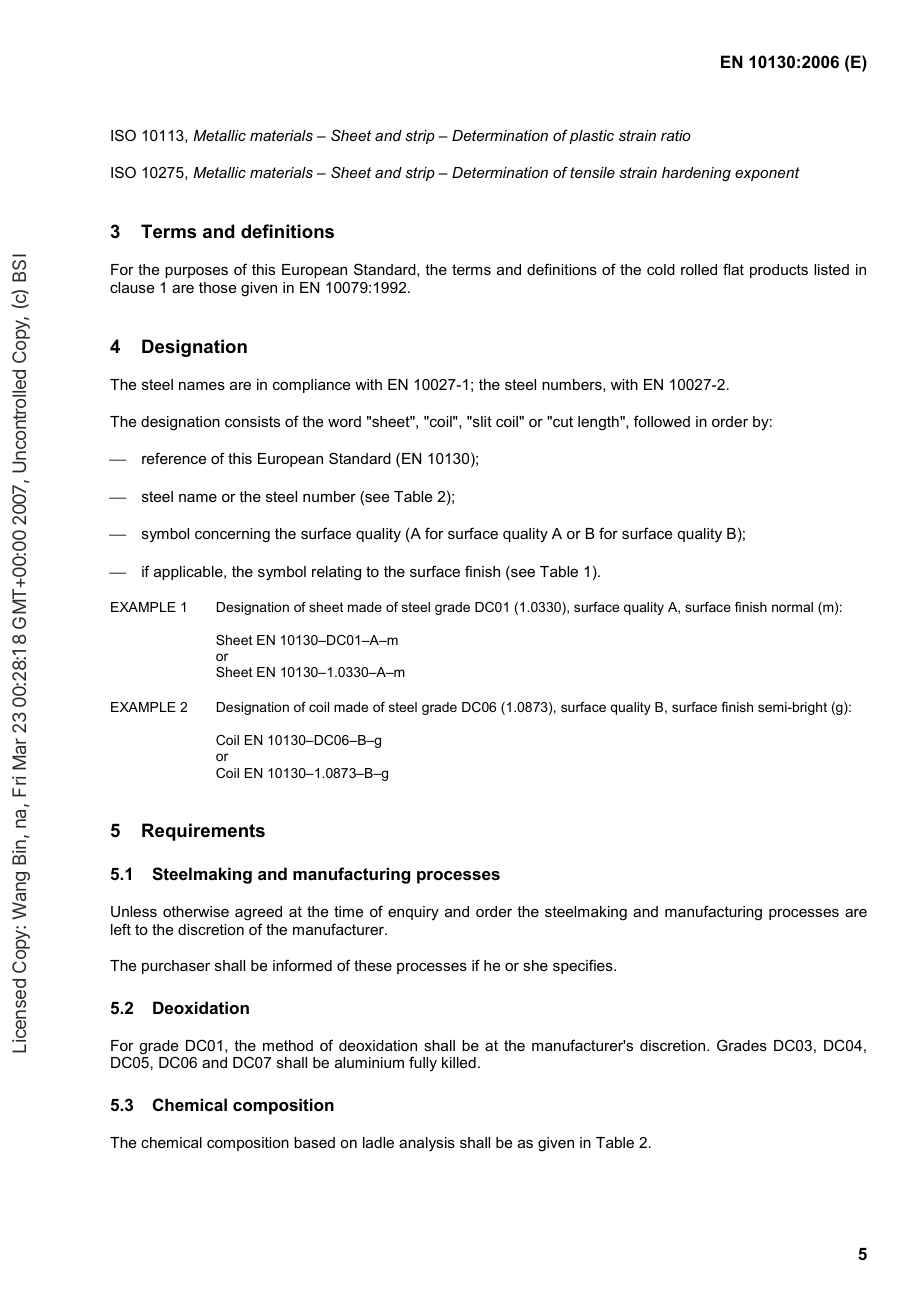 The width and height of the screenshot is (924, 1308). I want to click on analysis, so click(427, 1144).
